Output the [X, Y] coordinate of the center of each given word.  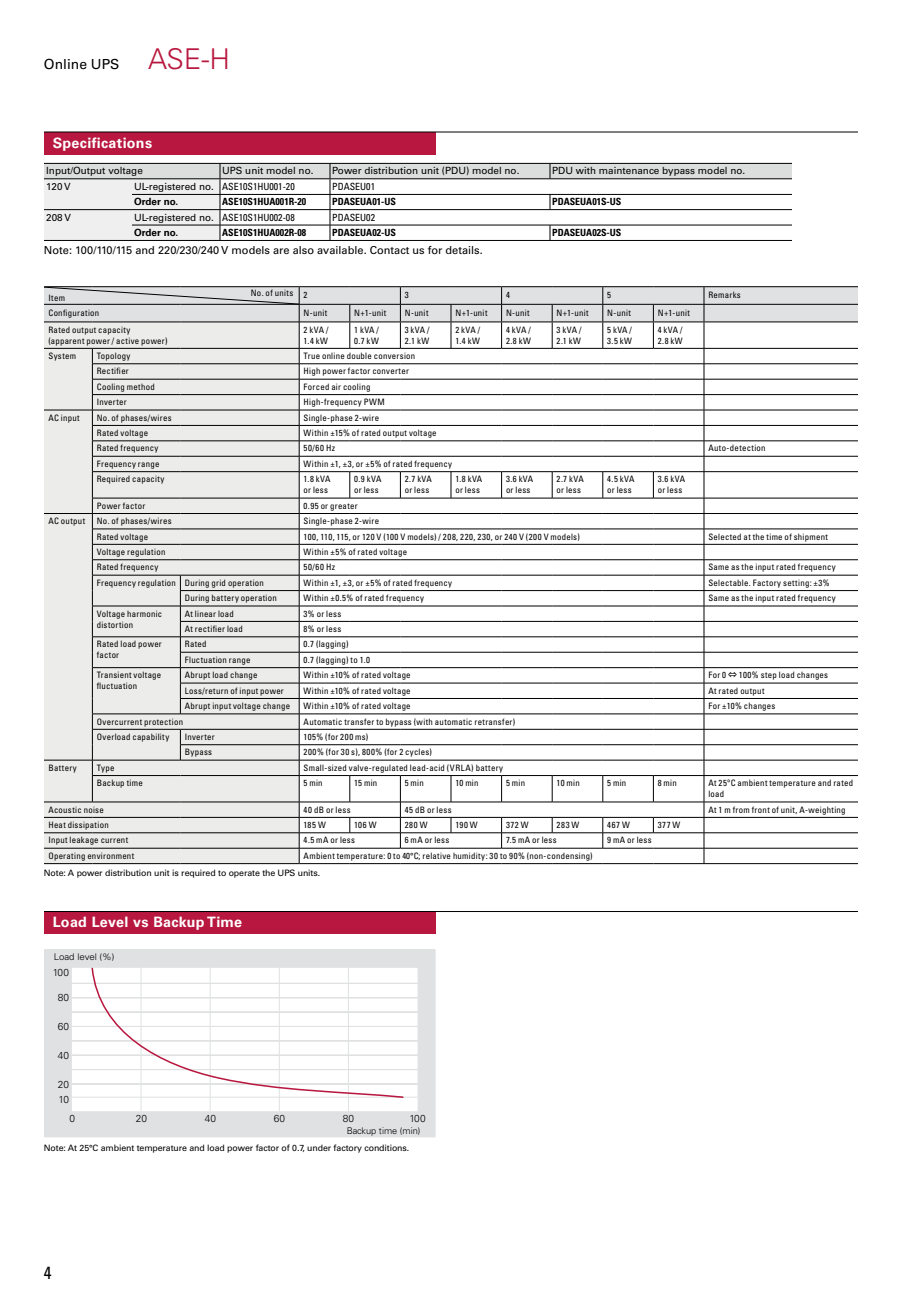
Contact [389, 250]
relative [437, 855]
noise [93, 810]
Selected [725, 536]
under [319, 1148]
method [140, 386]
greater [344, 507]
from [741, 809]
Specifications [102, 144]
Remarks [724, 294]
